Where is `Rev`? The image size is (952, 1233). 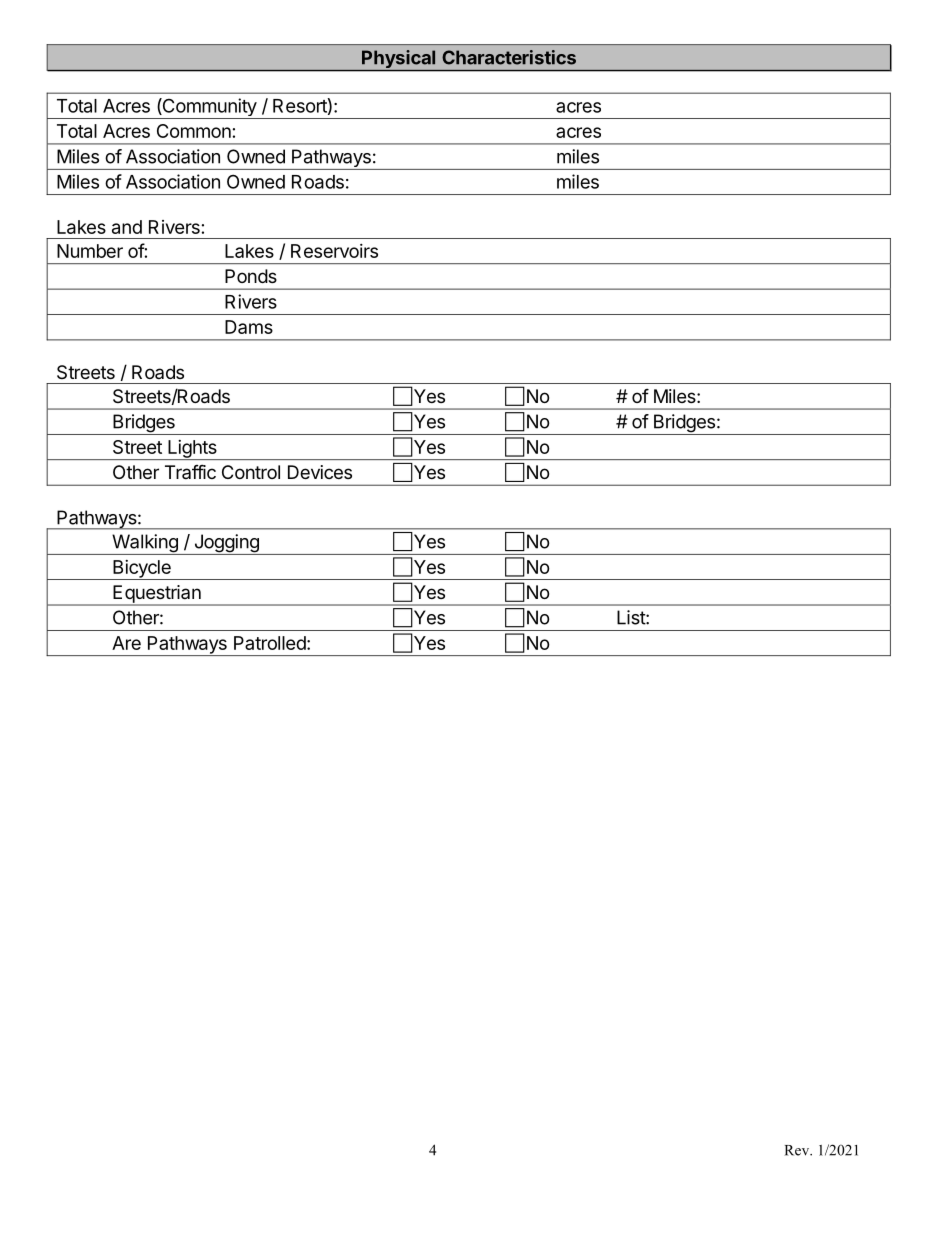 Rev is located at coordinates (798, 1150).
